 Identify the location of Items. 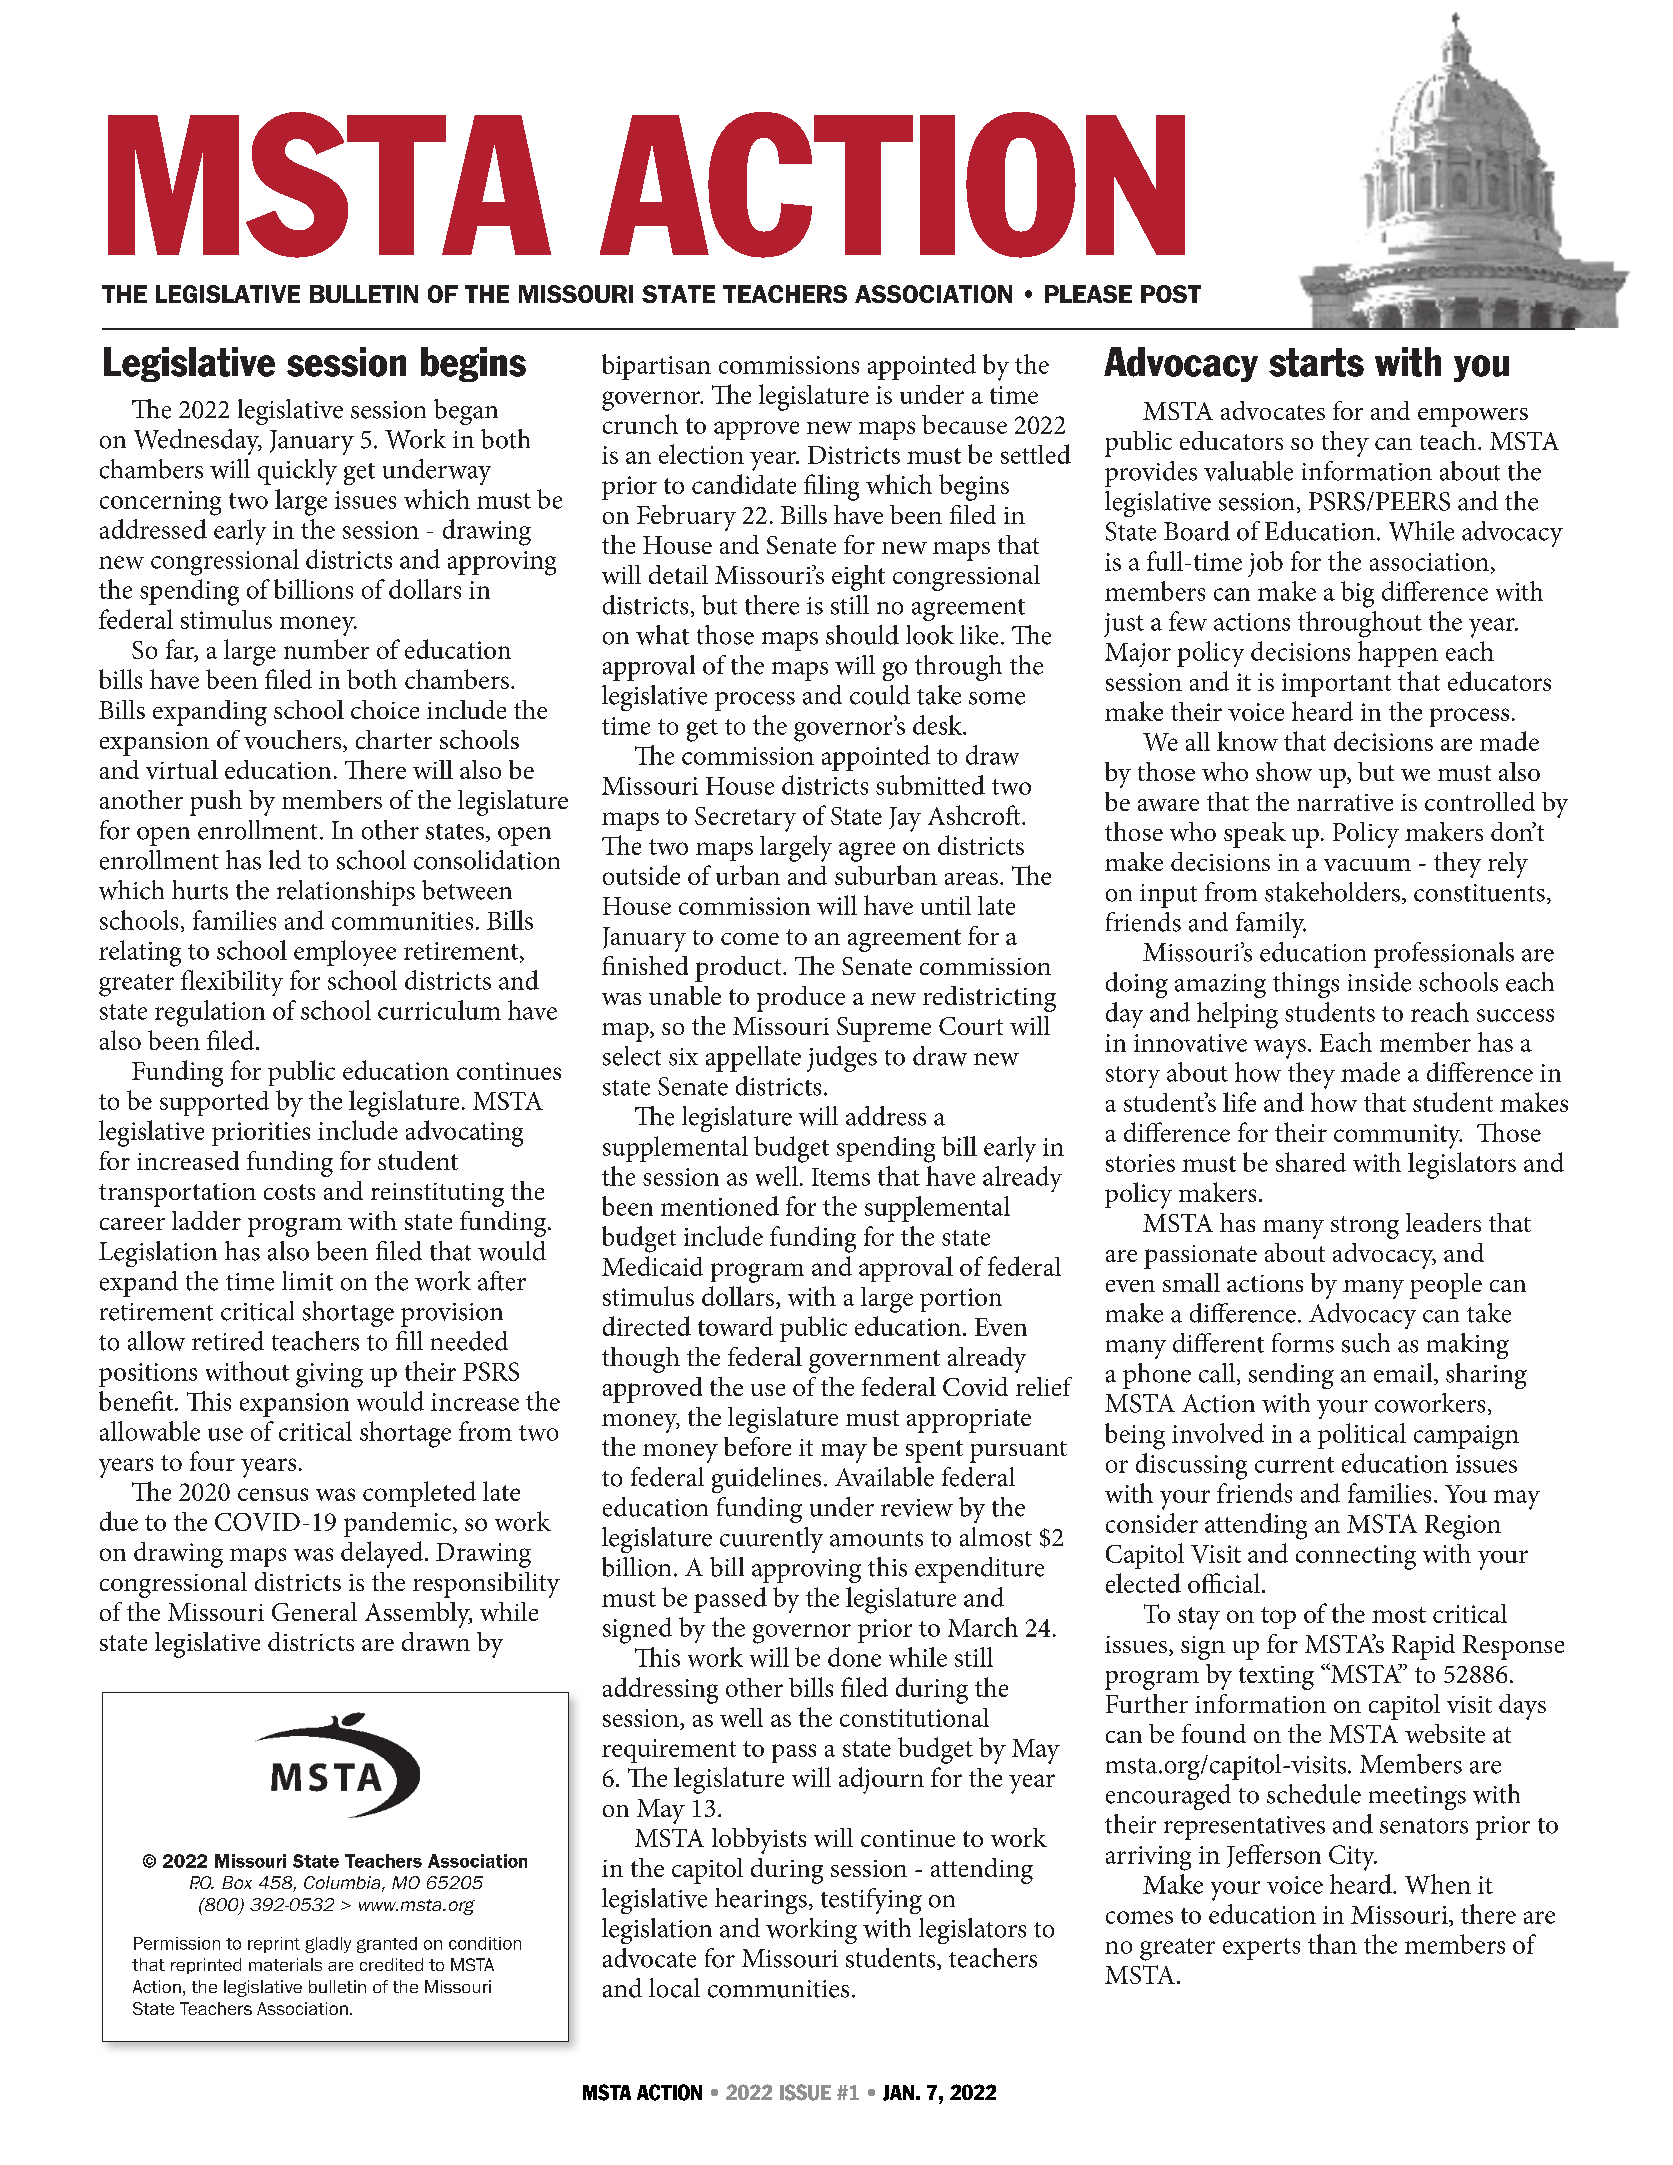
(841, 1177).
